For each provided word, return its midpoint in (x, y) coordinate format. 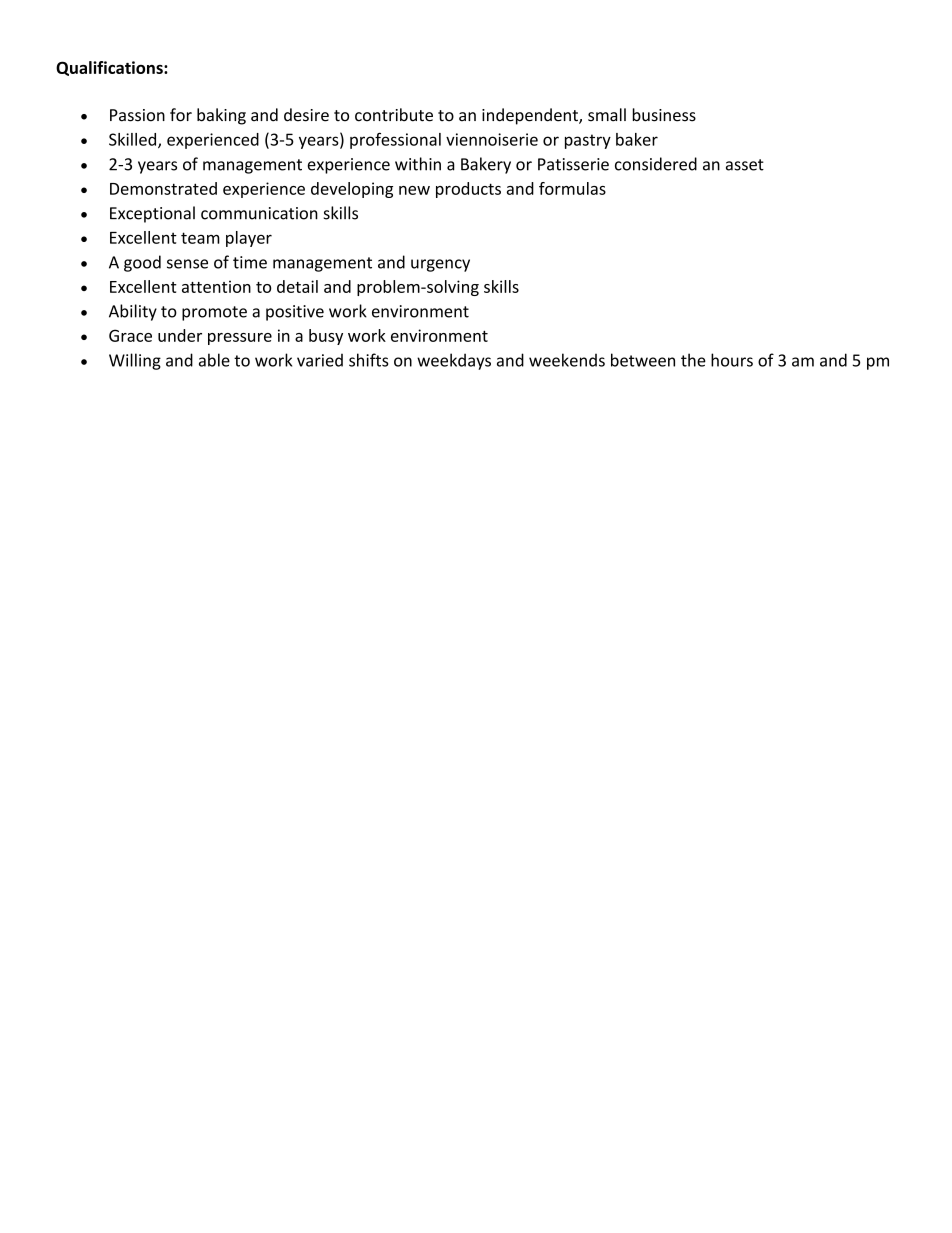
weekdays (454, 361)
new (414, 190)
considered (656, 164)
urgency (440, 265)
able (214, 360)
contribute (394, 115)
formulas (572, 188)
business (664, 115)
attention (216, 286)
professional (395, 140)
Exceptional (152, 214)
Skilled (134, 140)
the (693, 360)
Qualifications (110, 68)
